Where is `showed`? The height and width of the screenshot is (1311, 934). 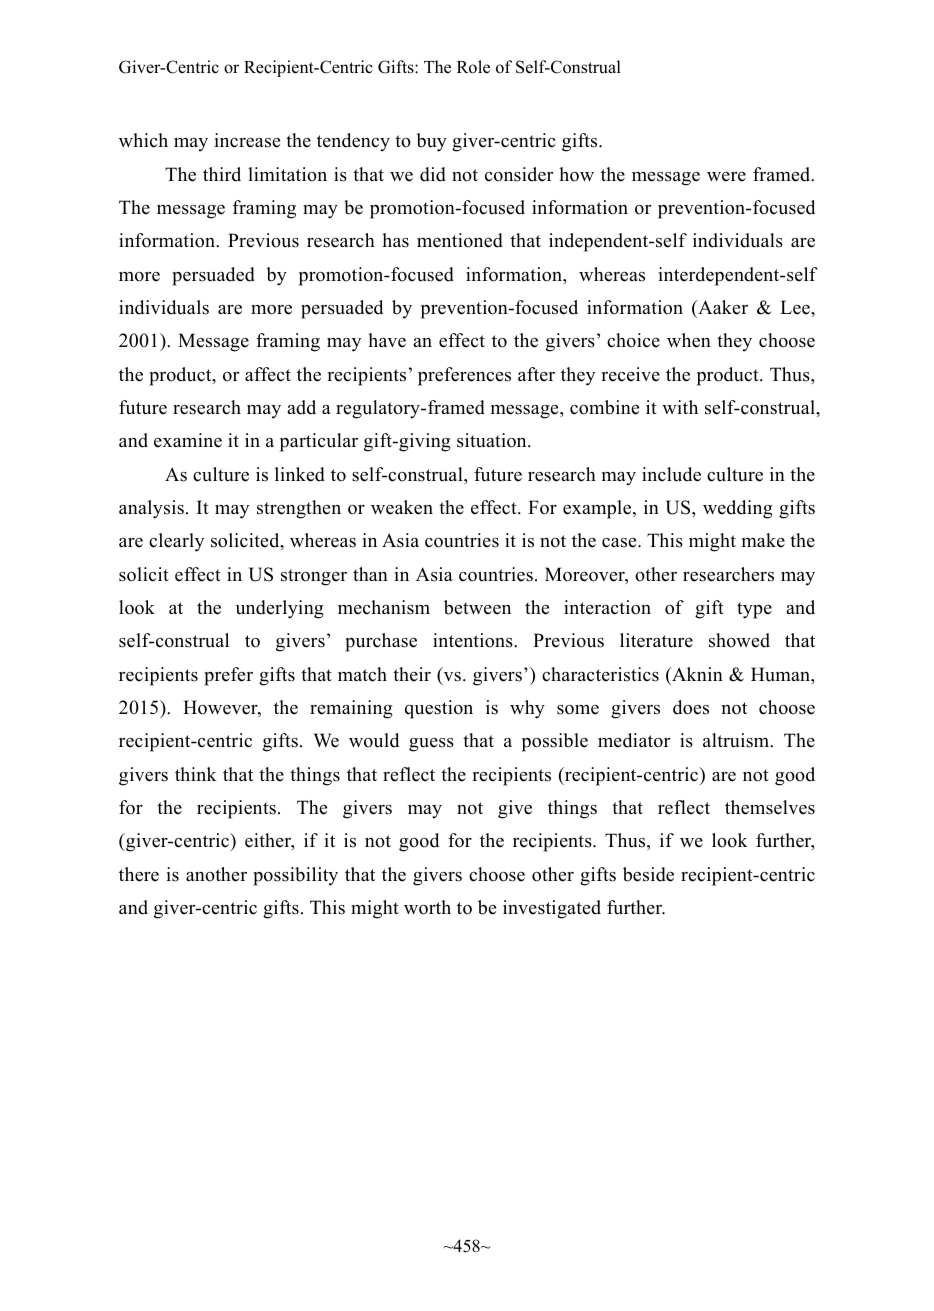 showed is located at coordinates (739, 640).
